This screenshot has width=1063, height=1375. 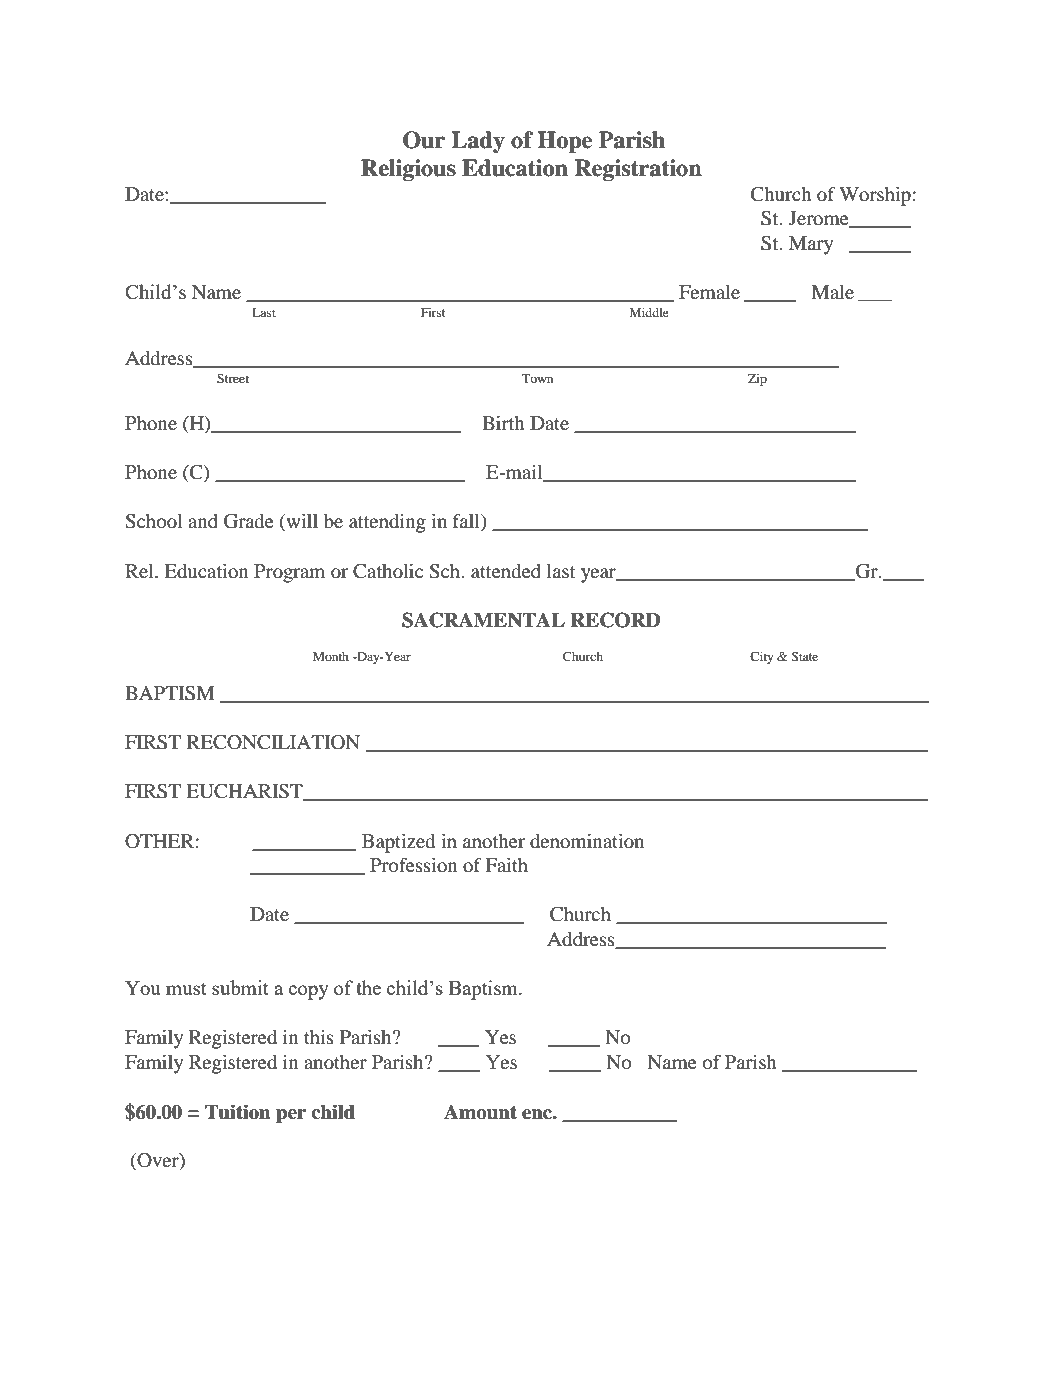 I want to click on RECONCILIATION, so click(x=273, y=742).
